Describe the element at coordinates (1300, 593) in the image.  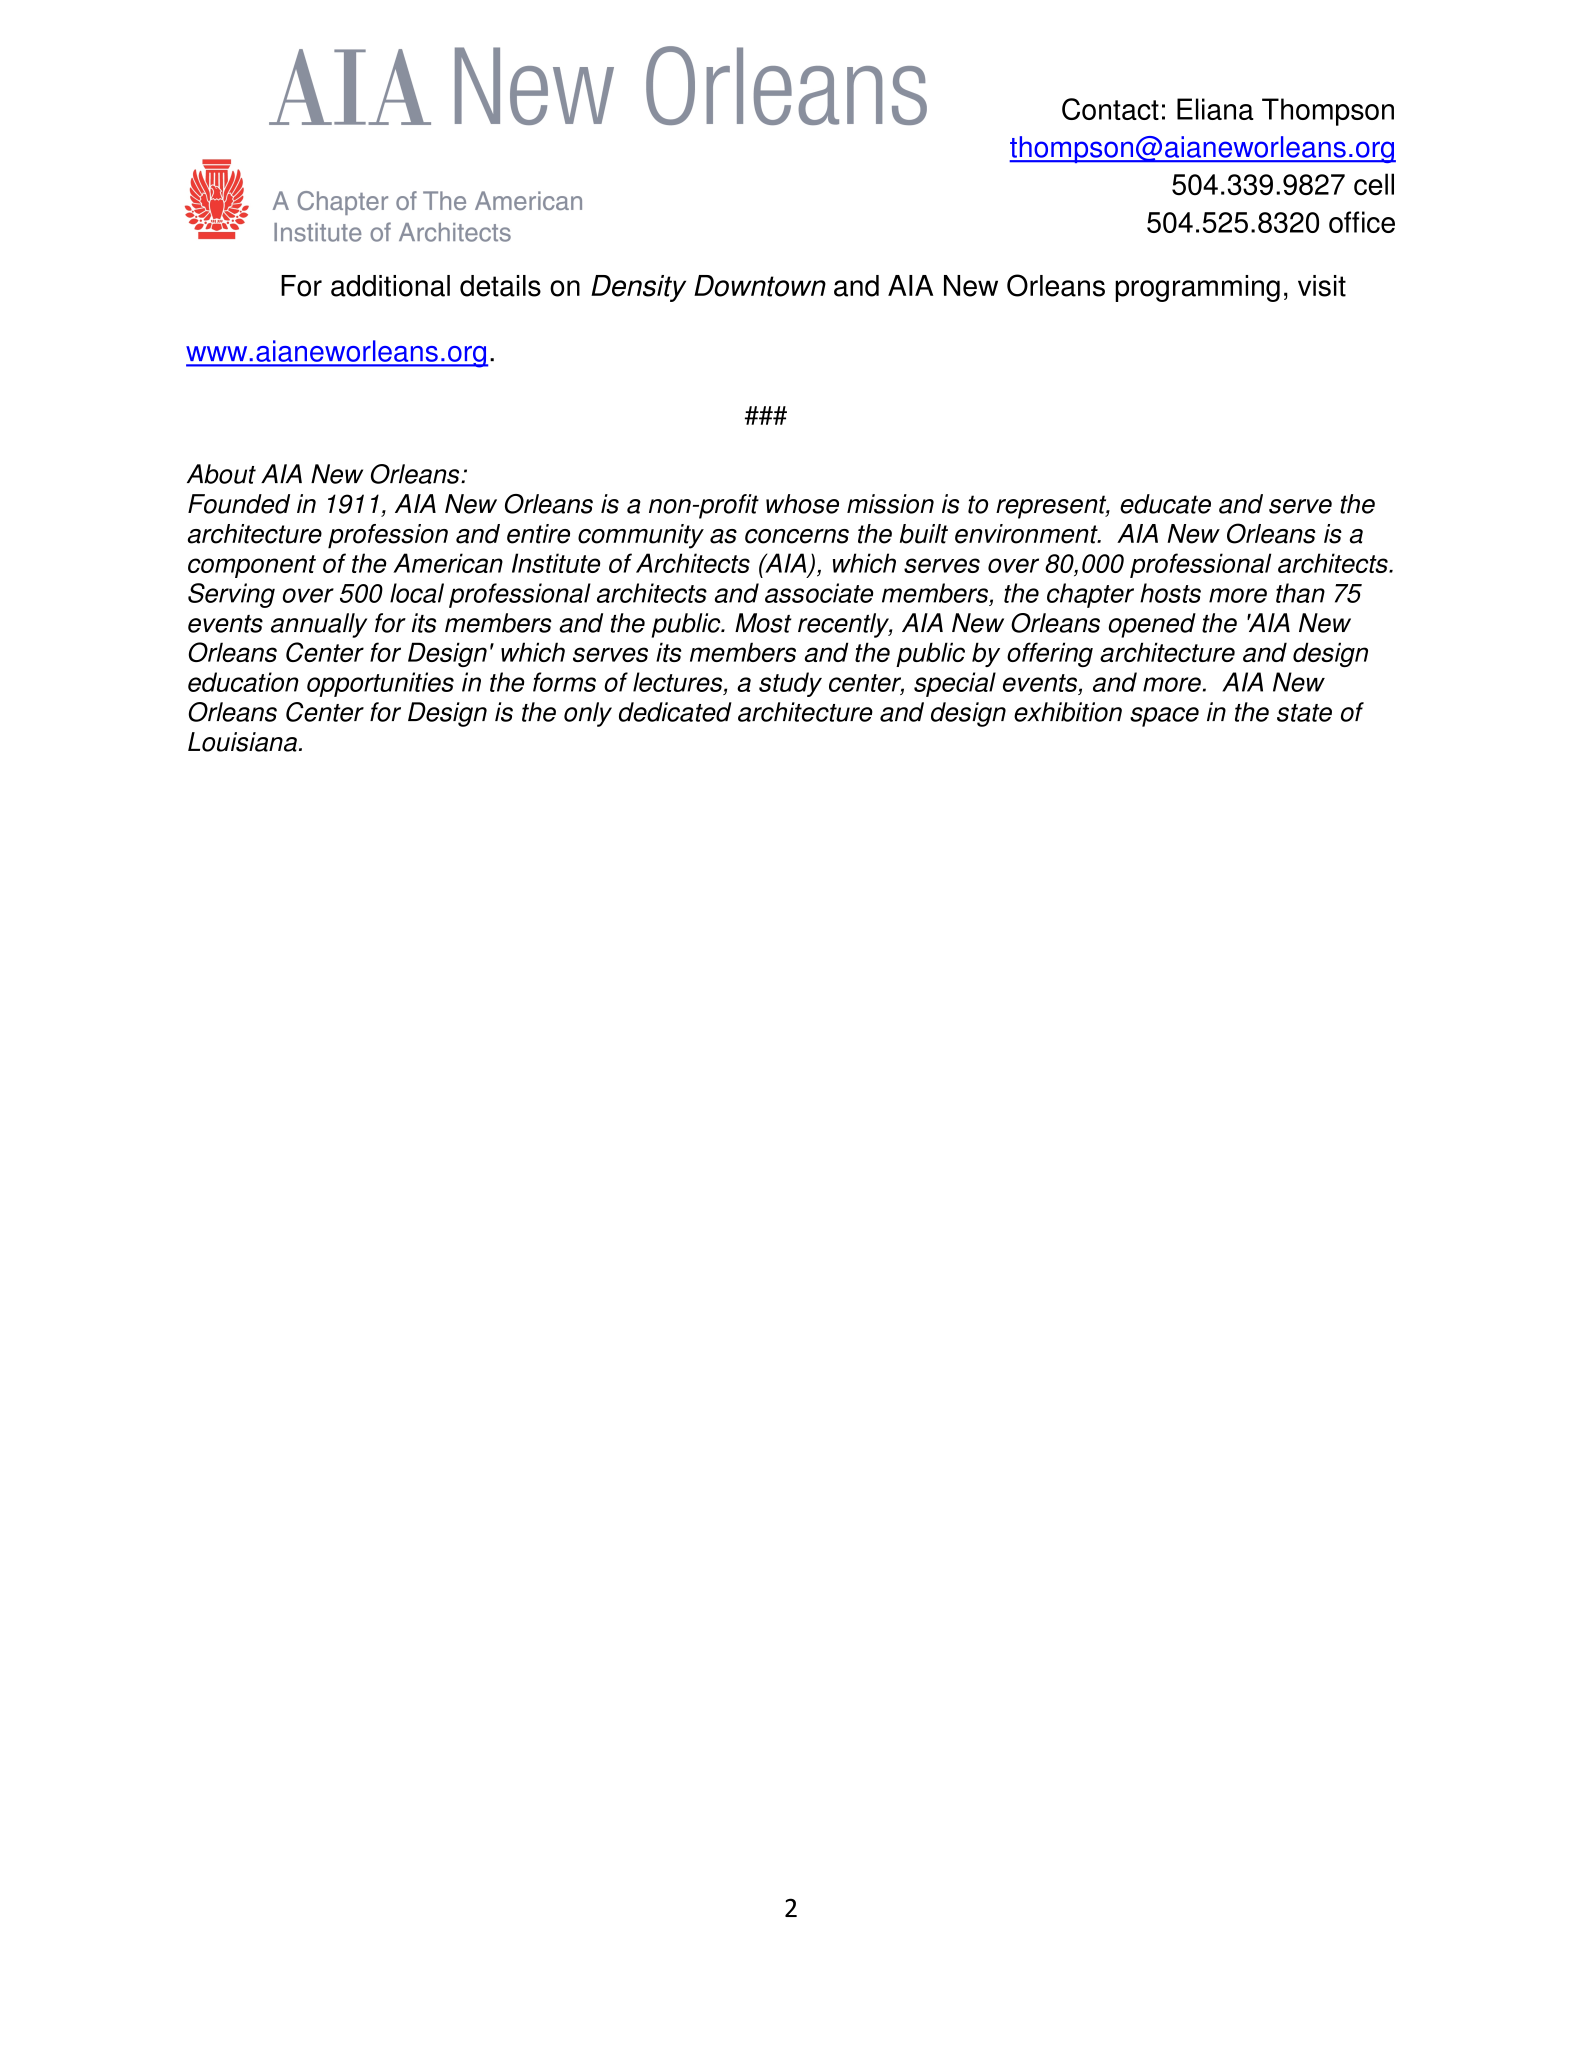
I see `than` at that location.
